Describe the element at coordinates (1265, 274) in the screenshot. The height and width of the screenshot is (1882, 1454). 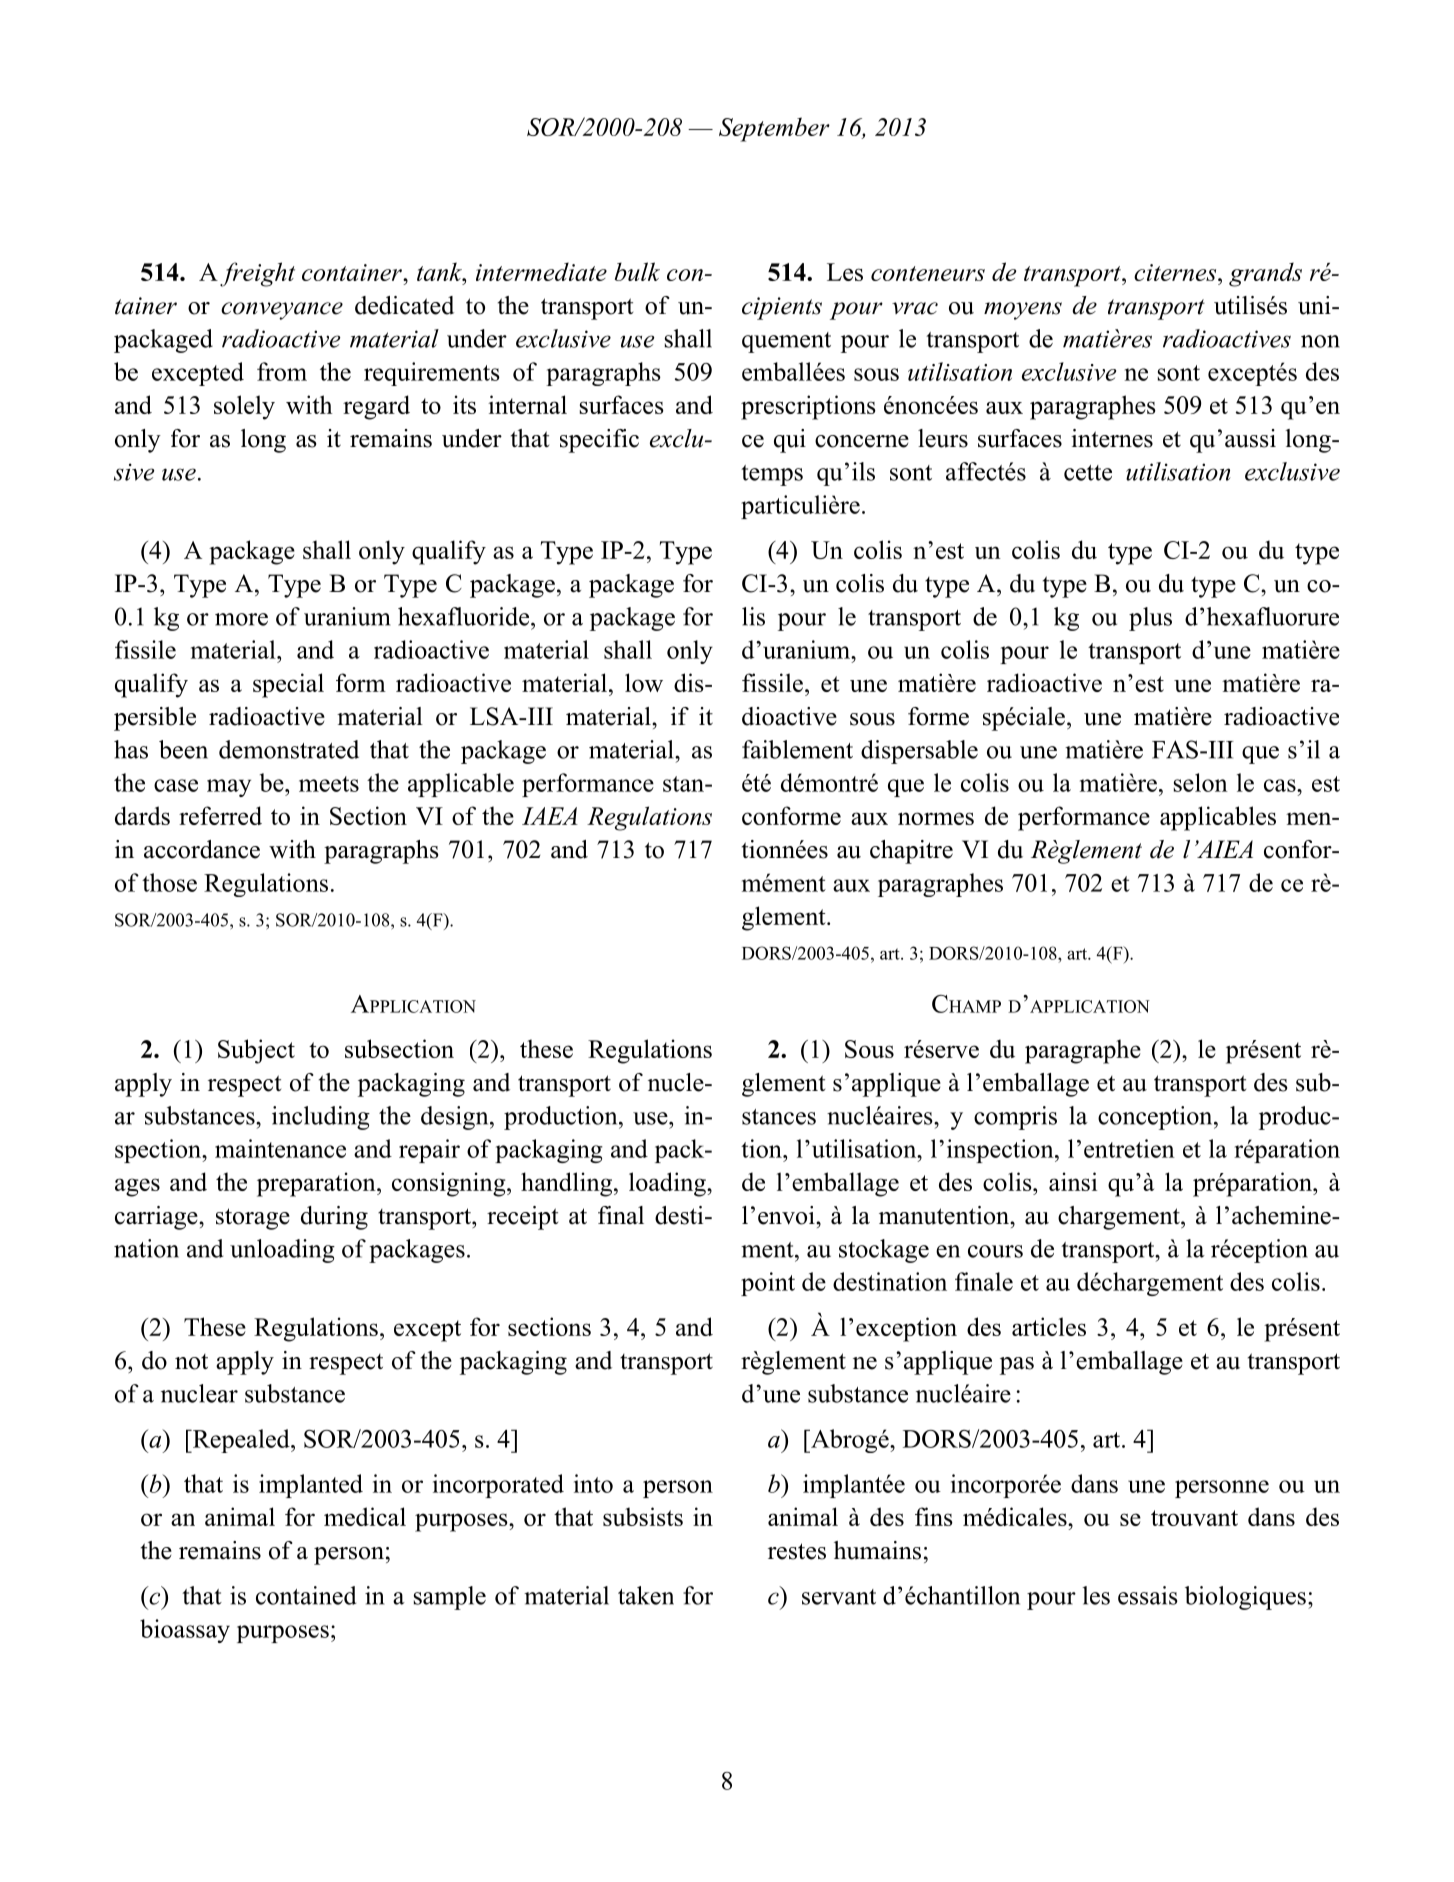
I see `grands` at that location.
